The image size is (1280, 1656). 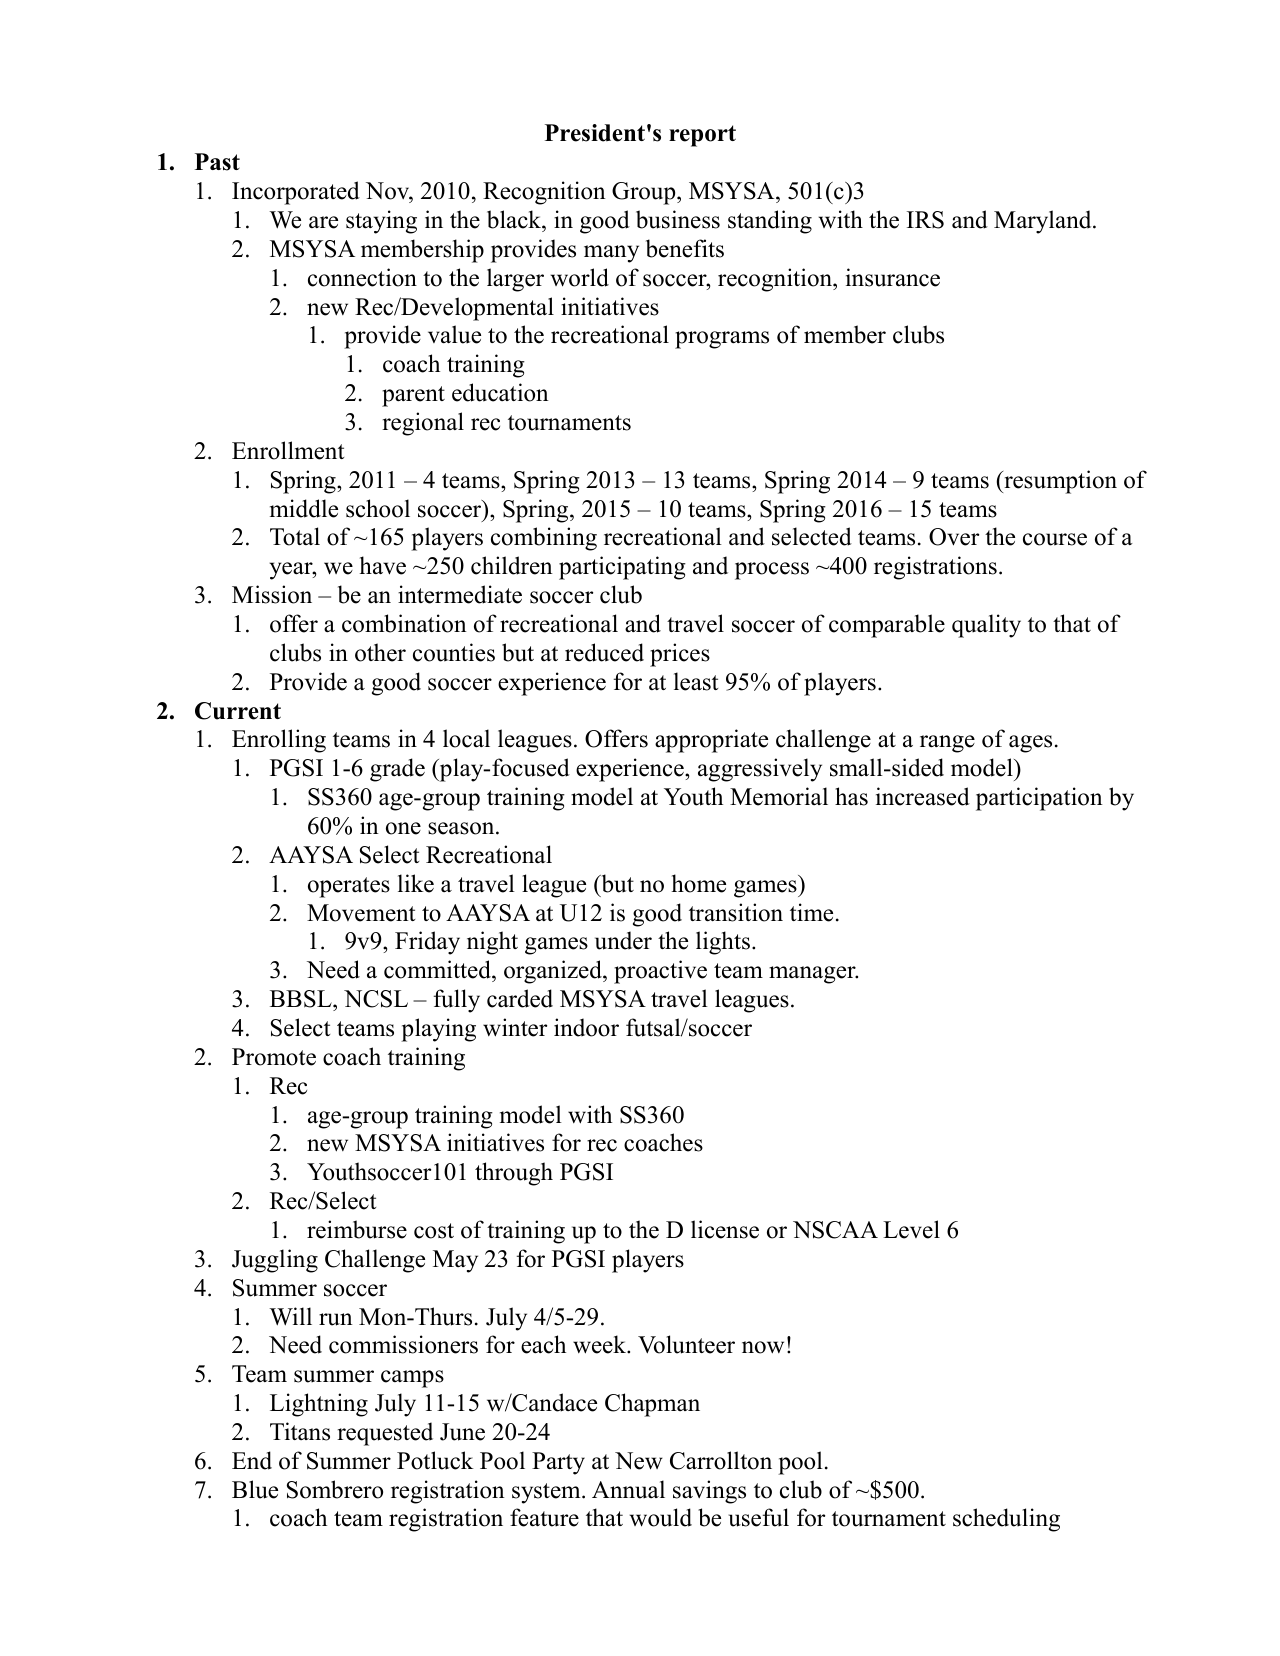 I want to click on manager, so click(x=813, y=975).
